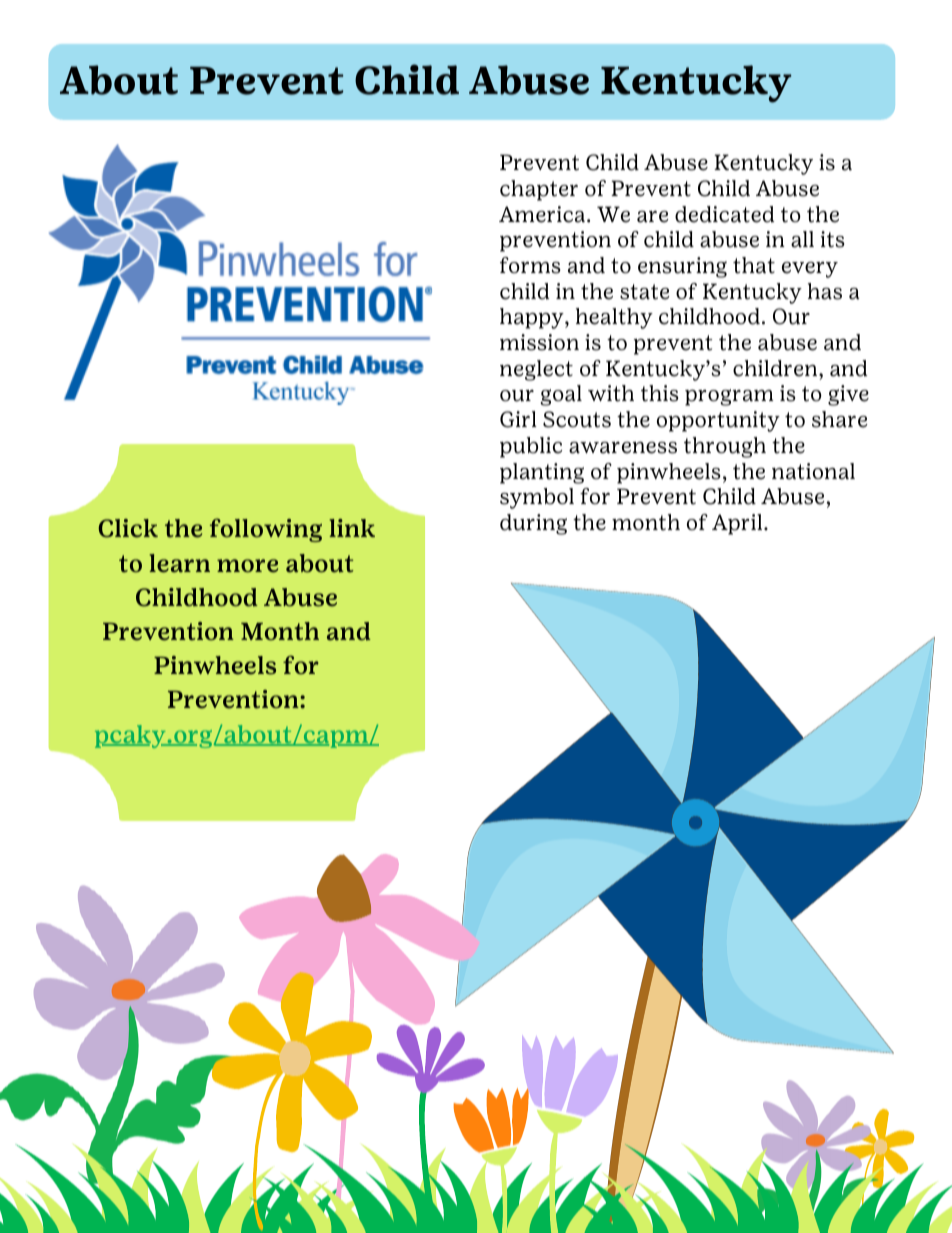 The width and height of the page is (952, 1233). What do you see at coordinates (536, 370) in the page?
I see `neglect` at bounding box center [536, 370].
